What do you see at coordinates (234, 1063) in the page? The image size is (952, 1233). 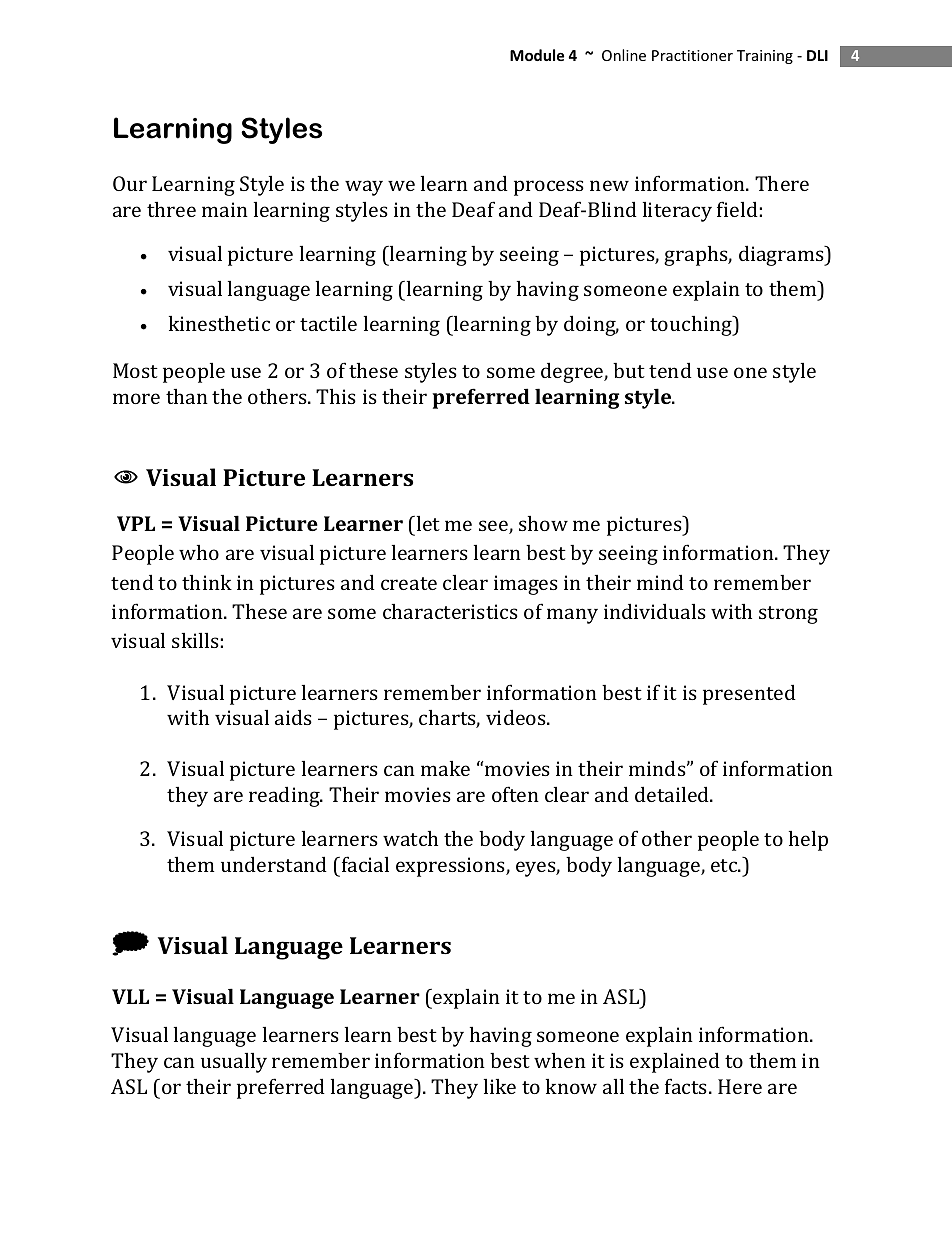 I see `usually` at bounding box center [234, 1063].
